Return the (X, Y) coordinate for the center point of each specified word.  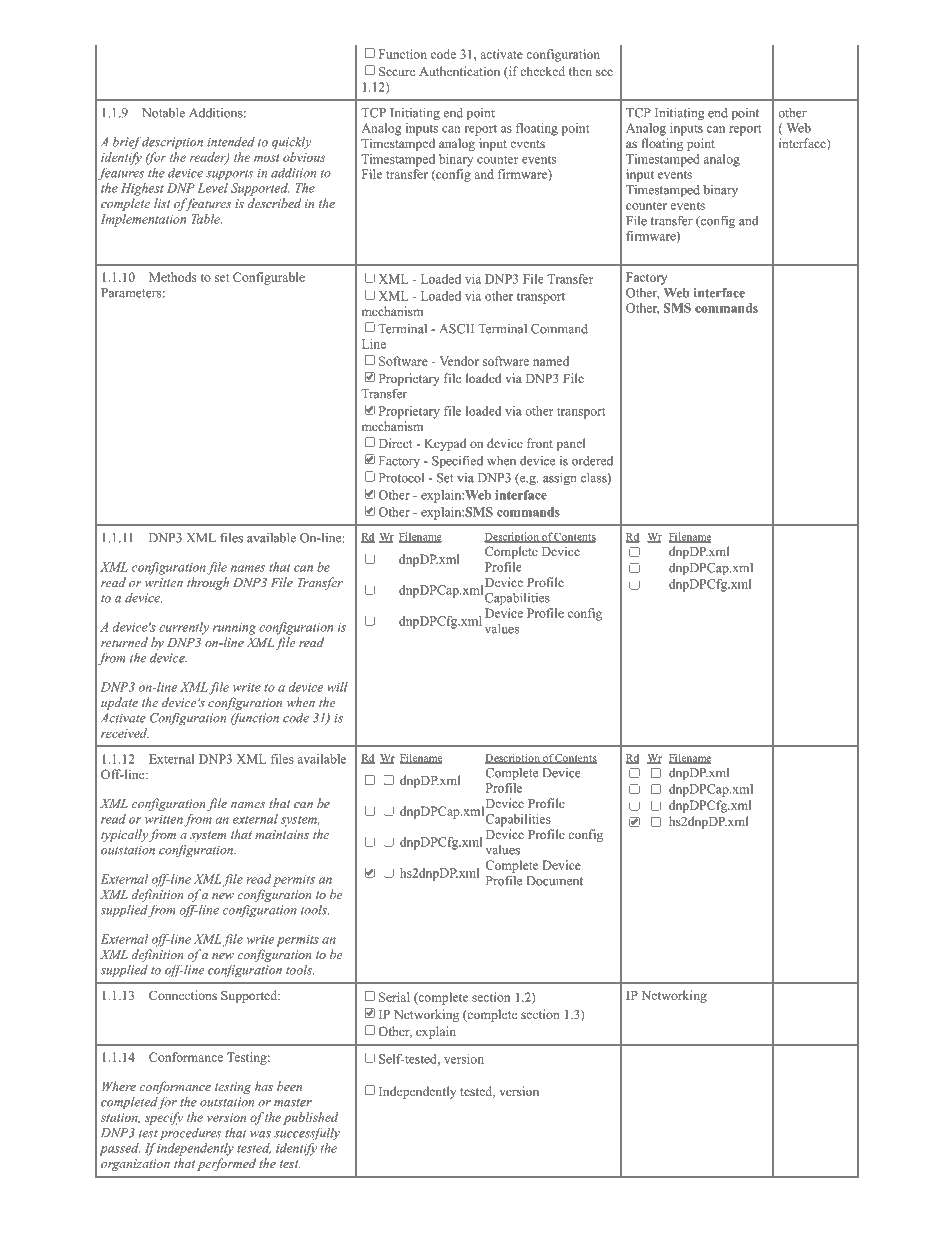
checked (542, 71)
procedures (190, 1134)
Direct (395, 443)
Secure (397, 71)
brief (127, 143)
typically (124, 835)
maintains (282, 834)
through (208, 583)
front (540, 443)
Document (554, 881)
